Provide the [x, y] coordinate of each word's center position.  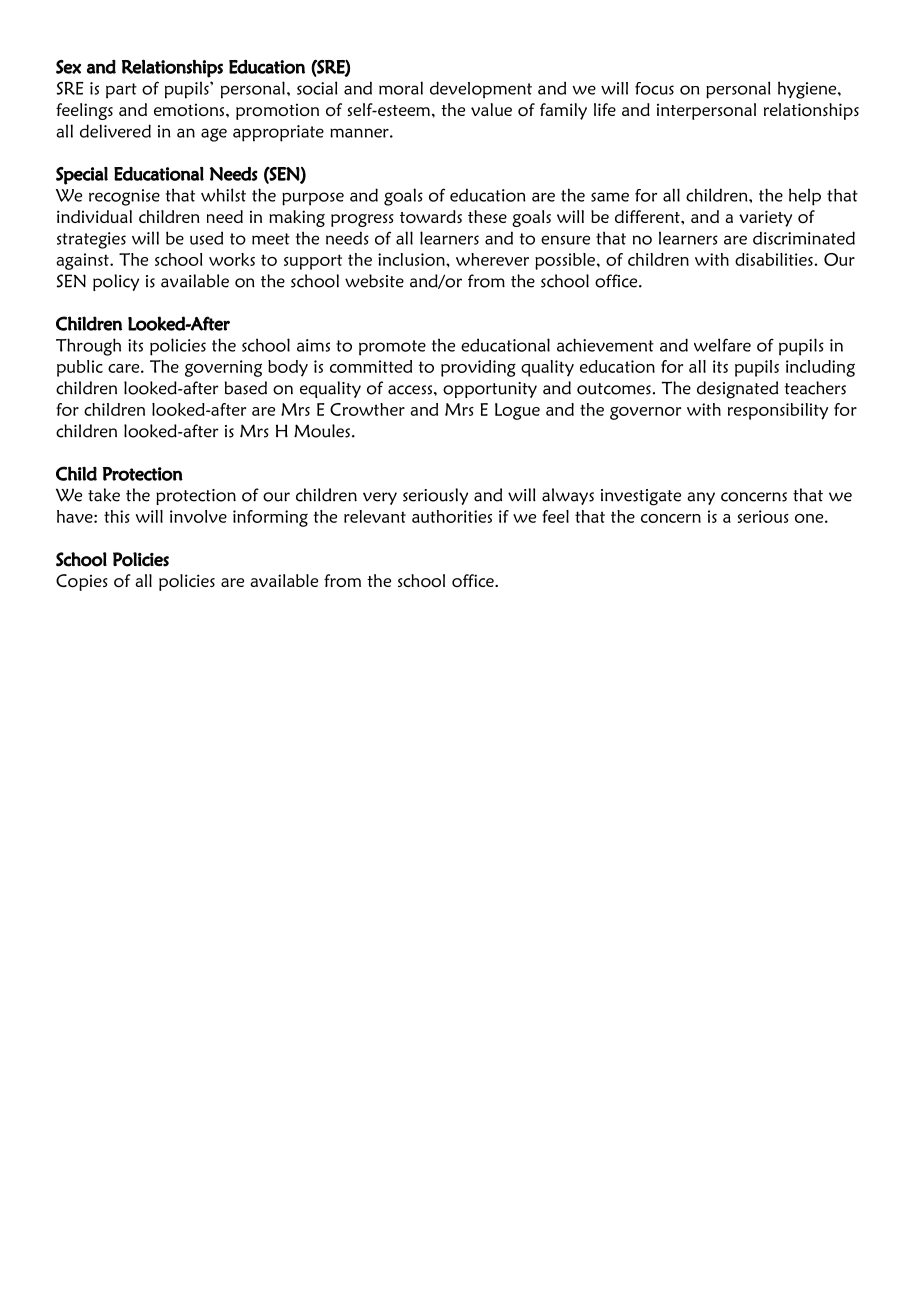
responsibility [778, 411]
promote [392, 348]
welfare [722, 345]
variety [765, 218]
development [481, 90]
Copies [82, 582]
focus [654, 88]
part [121, 91]
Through [88, 347]
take [104, 495]
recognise [124, 197]
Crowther [367, 409]
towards [431, 217]
